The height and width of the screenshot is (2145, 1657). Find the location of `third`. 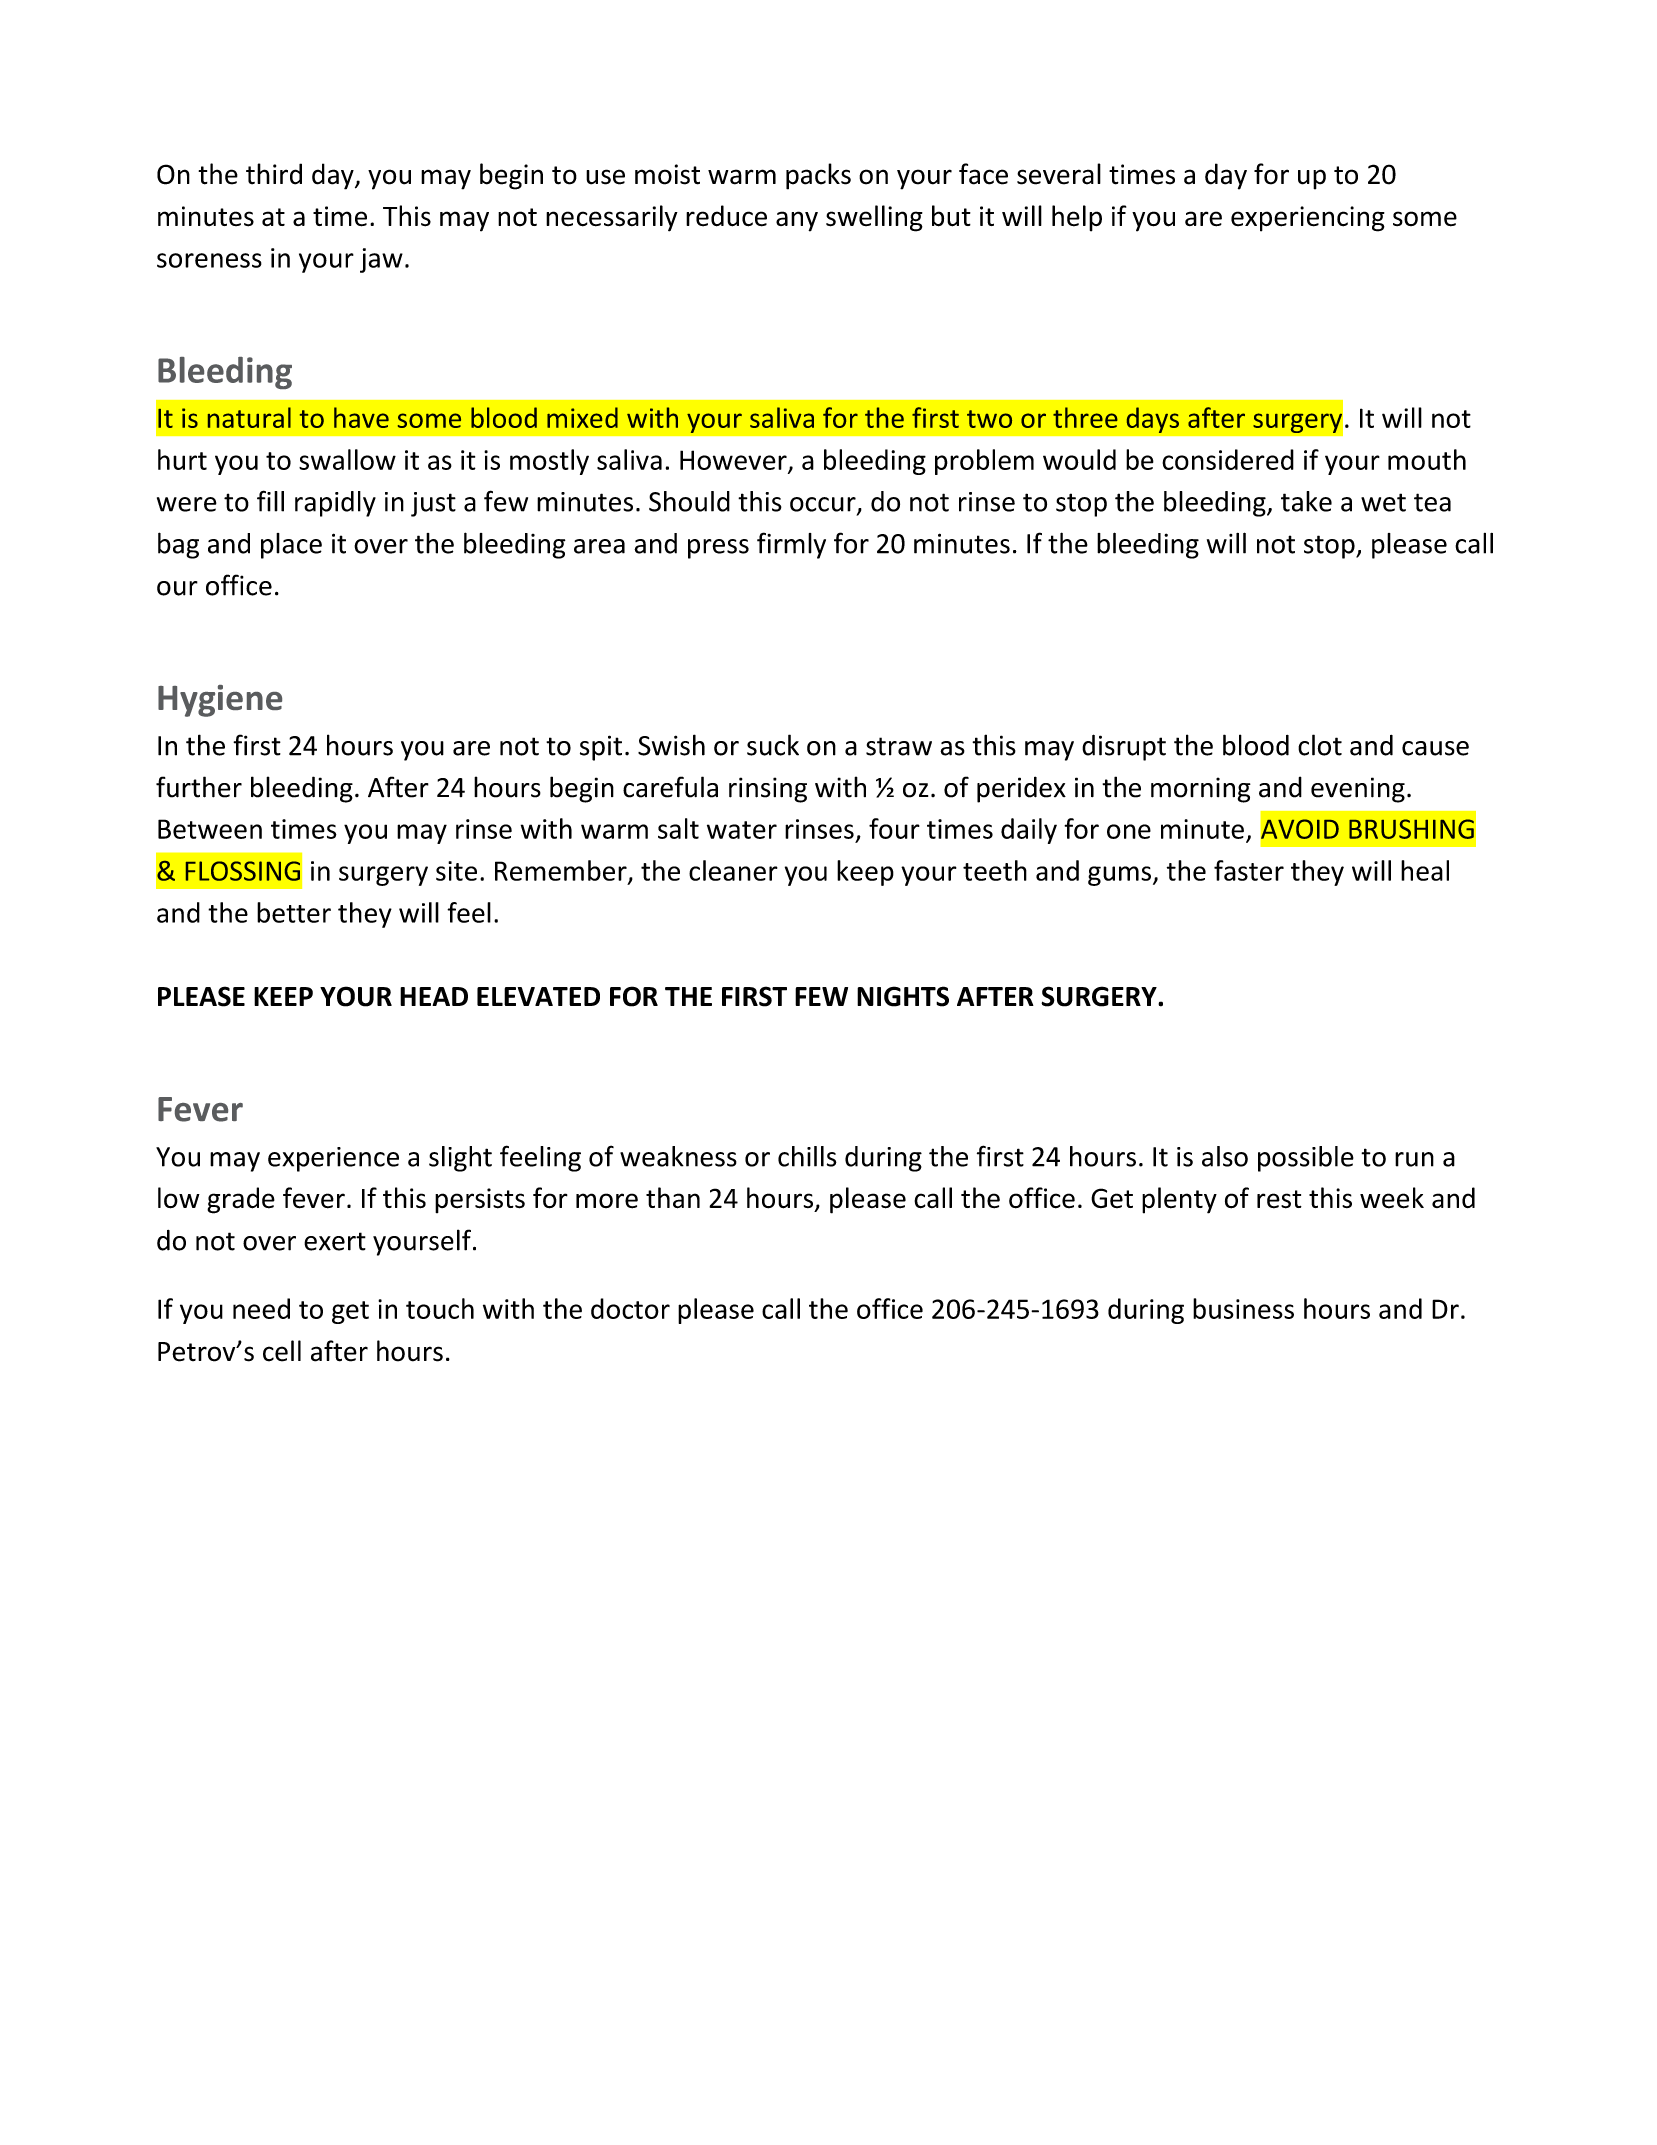

third is located at coordinates (274, 174).
